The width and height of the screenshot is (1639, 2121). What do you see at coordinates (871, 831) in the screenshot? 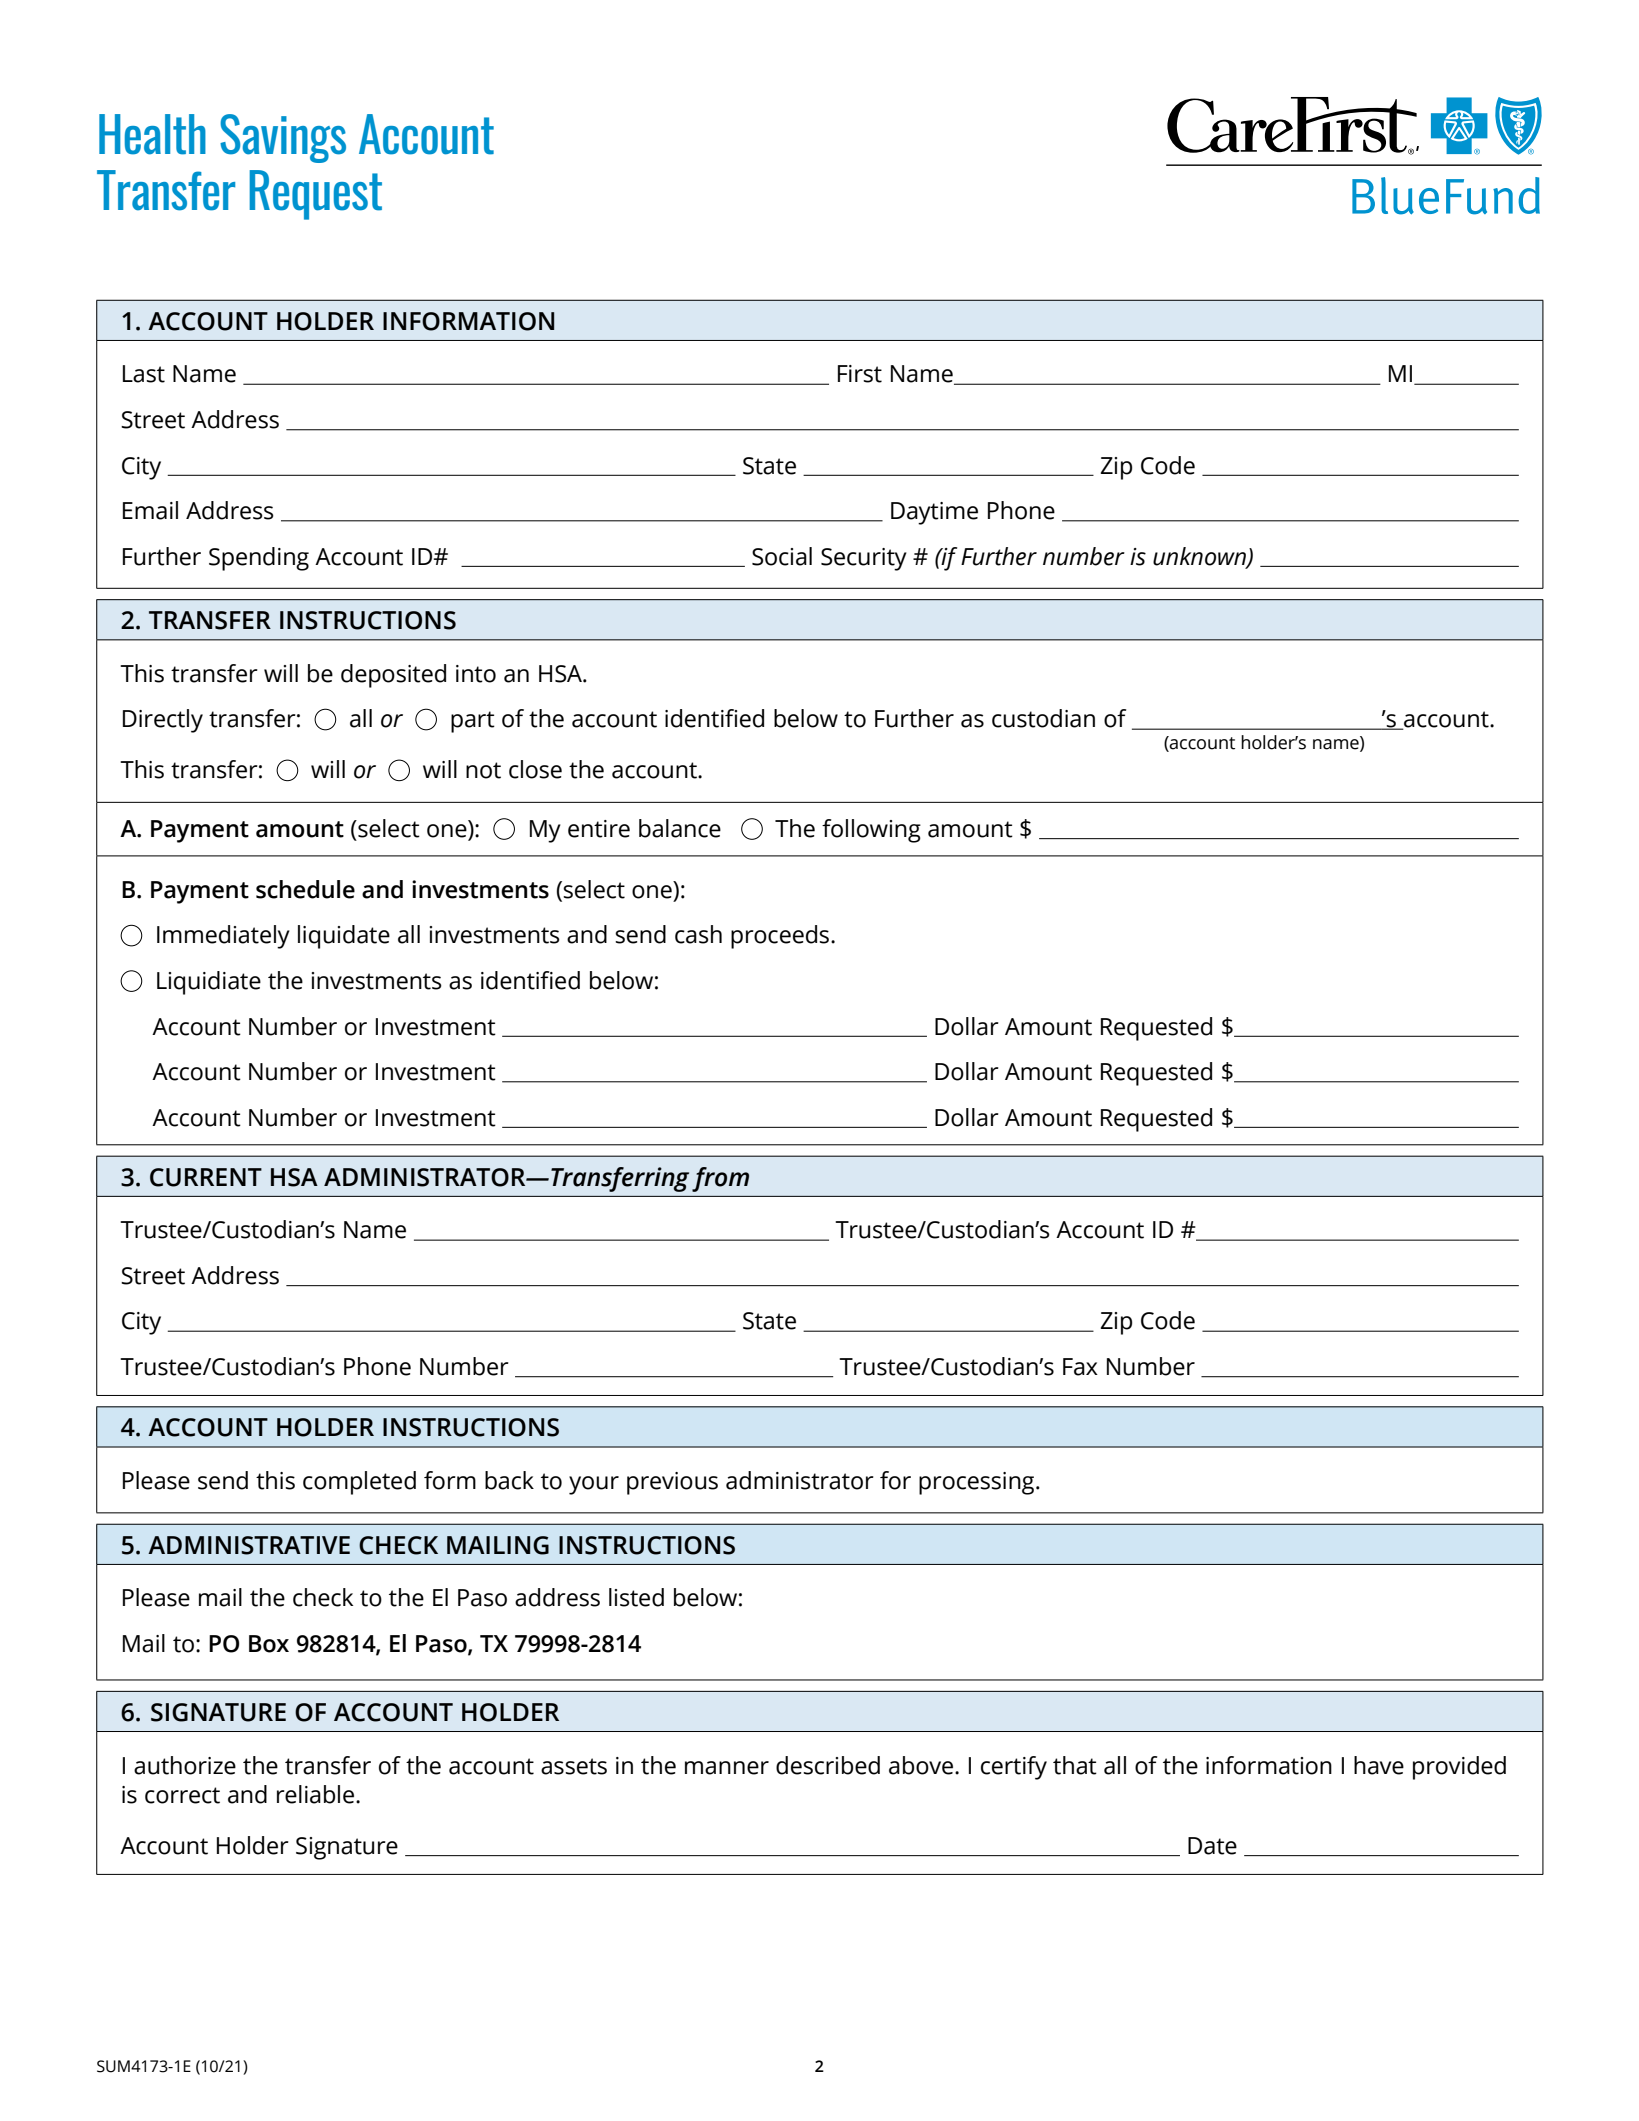
I see `following` at bounding box center [871, 831].
